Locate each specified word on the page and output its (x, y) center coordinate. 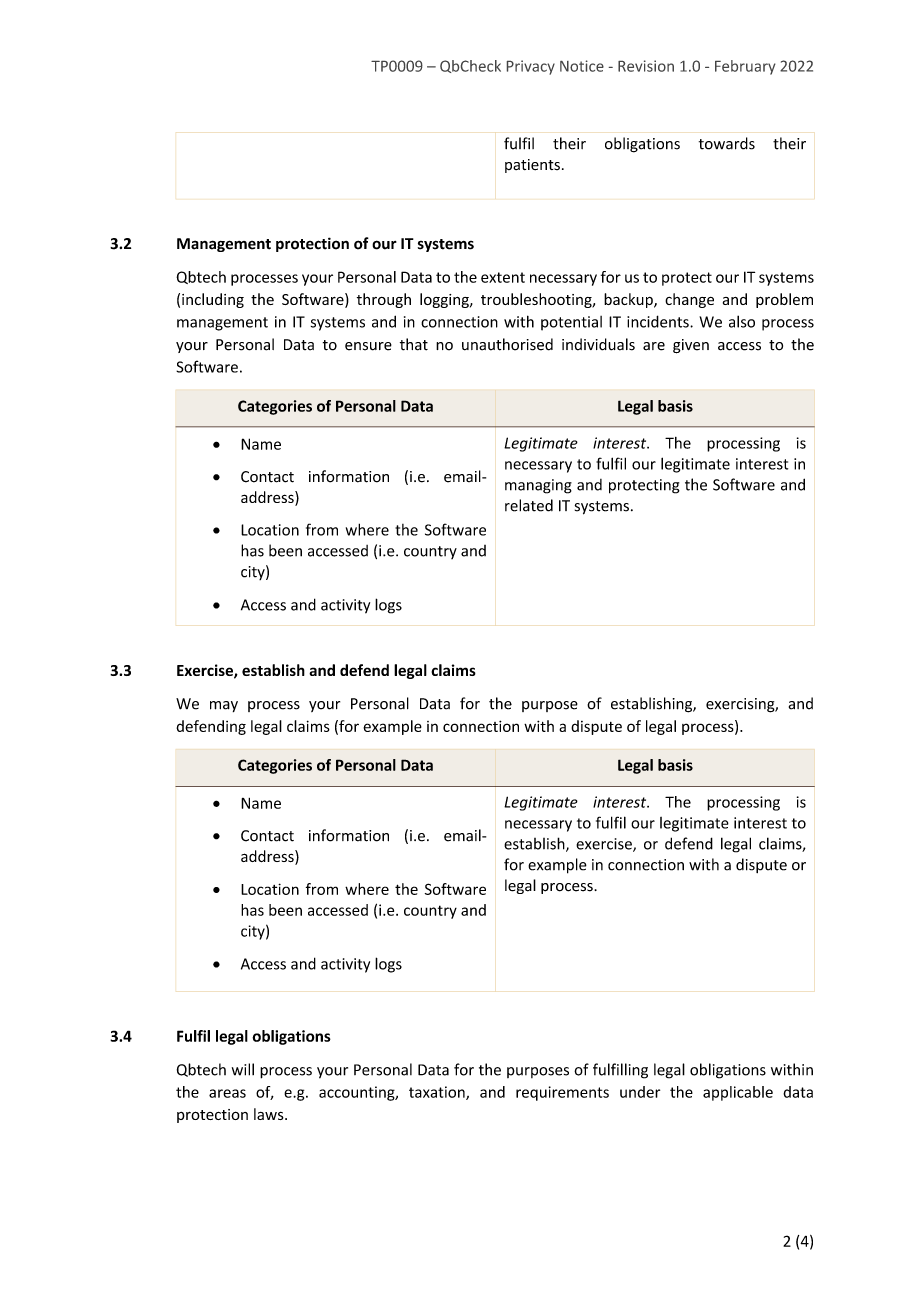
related (529, 505)
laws (270, 1114)
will (243, 1069)
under (640, 1092)
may (224, 706)
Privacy (531, 67)
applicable (738, 1093)
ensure (368, 346)
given (691, 346)
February (745, 67)
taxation (438, 1093)
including (213, 300)
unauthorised (507, 344)
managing (538, 486)
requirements (562, 1093)
